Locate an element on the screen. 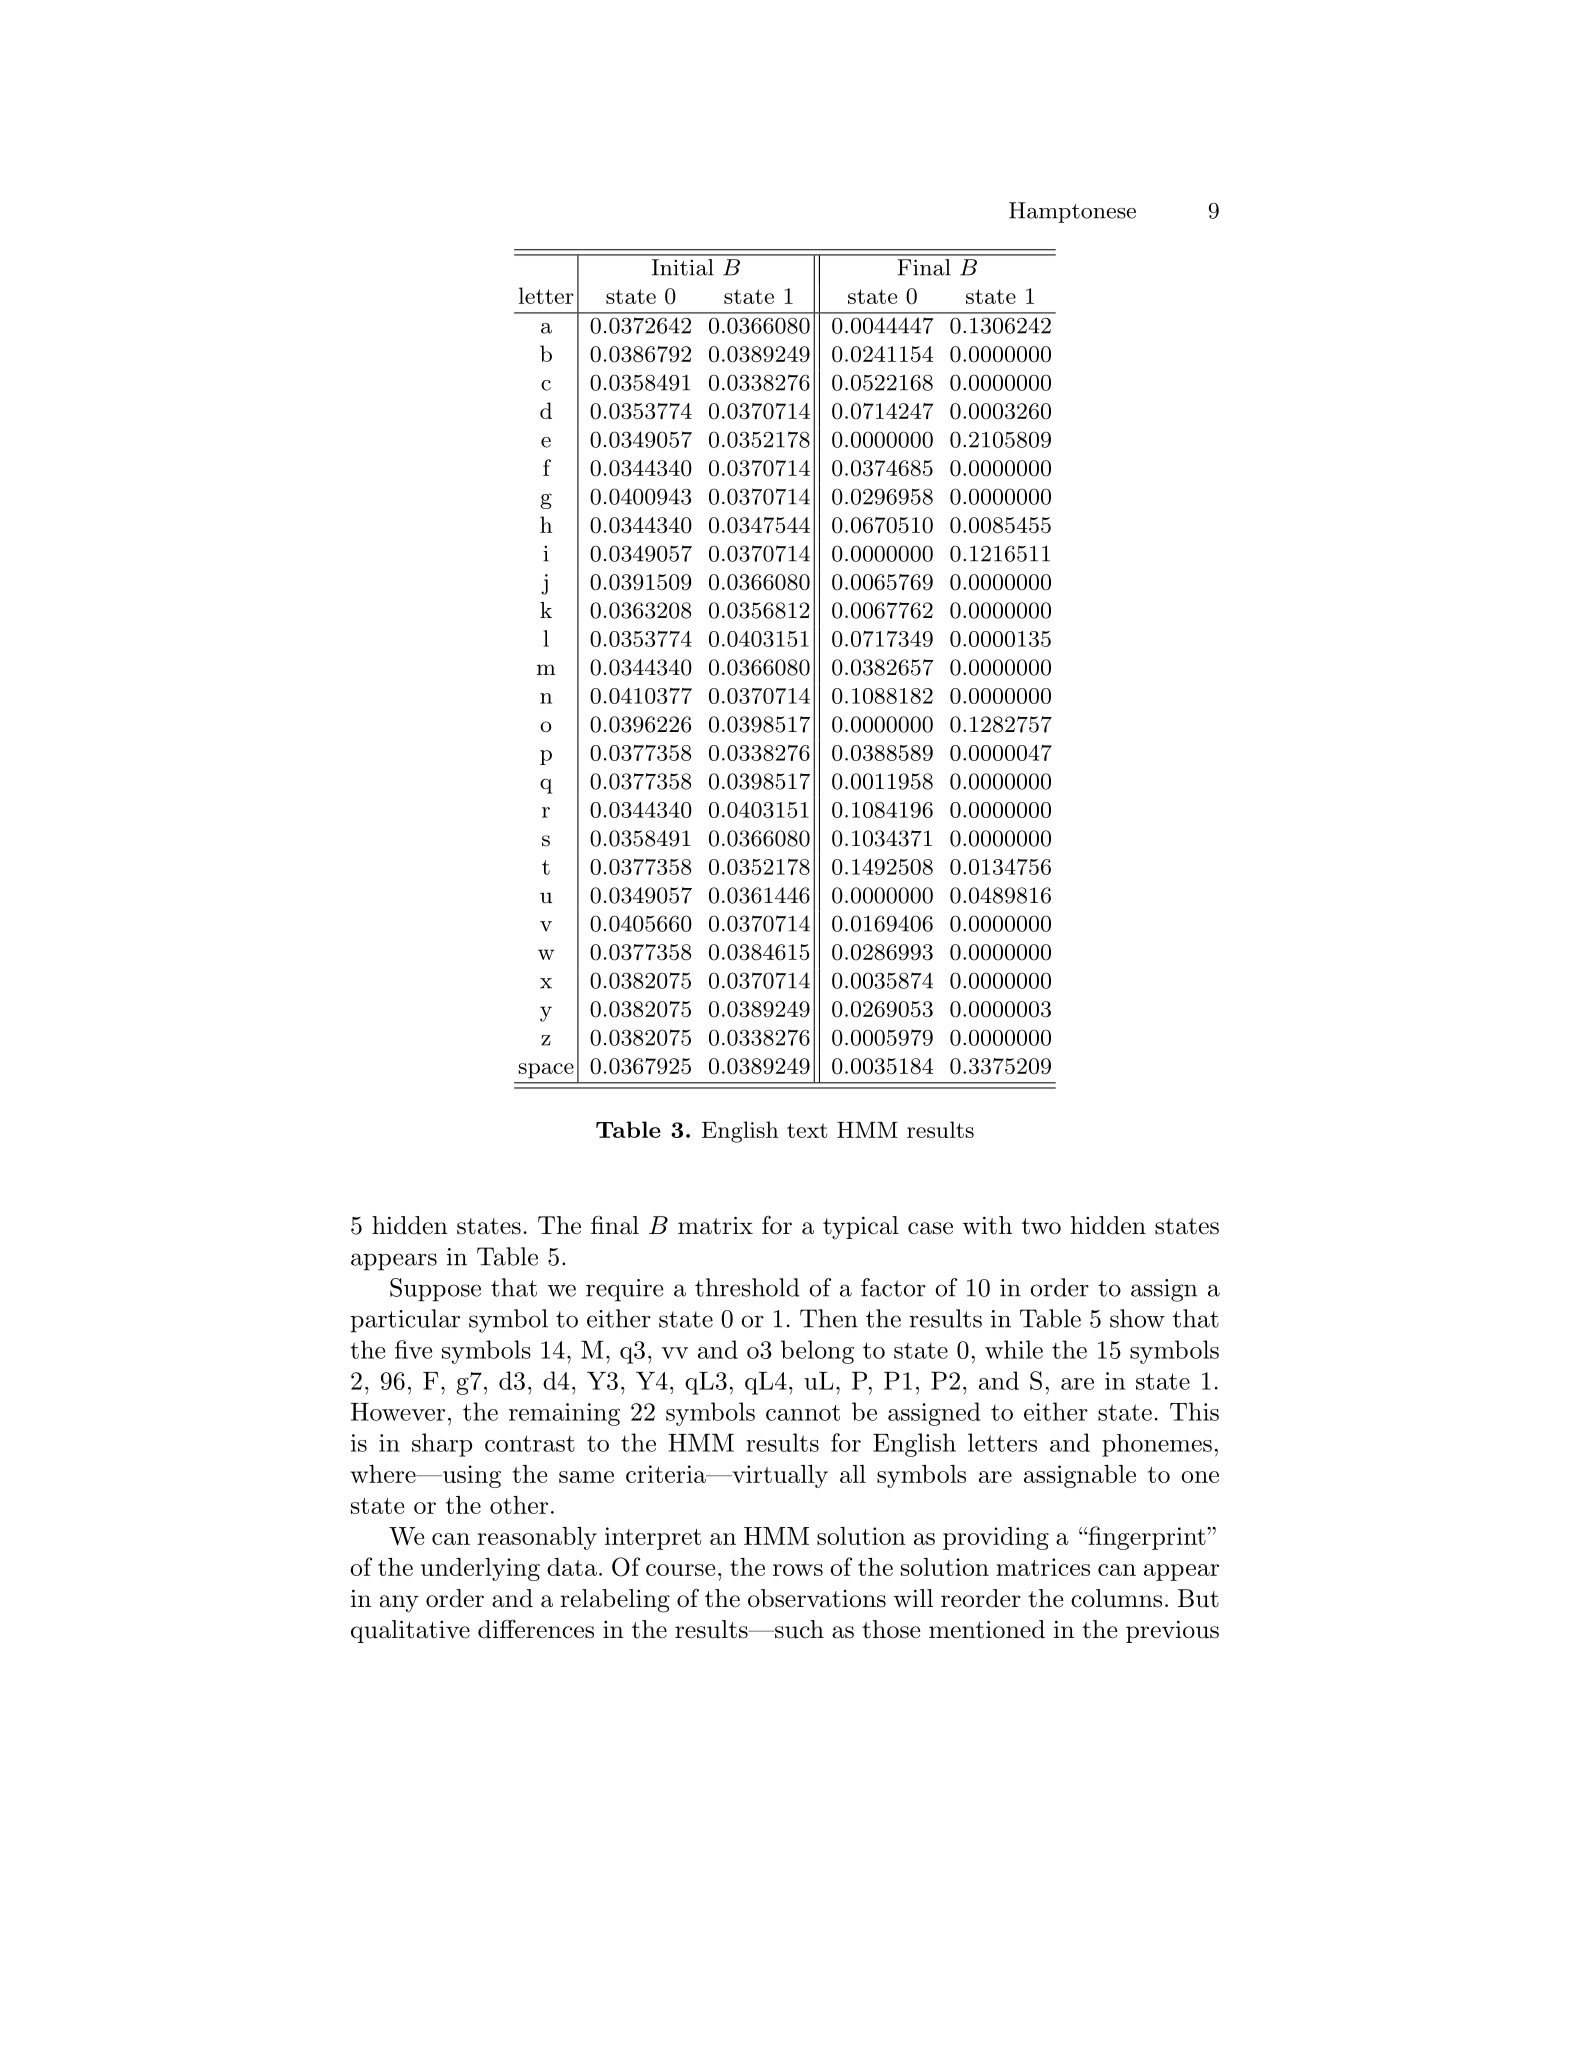  Initial is located at coordinates (683, 267).
